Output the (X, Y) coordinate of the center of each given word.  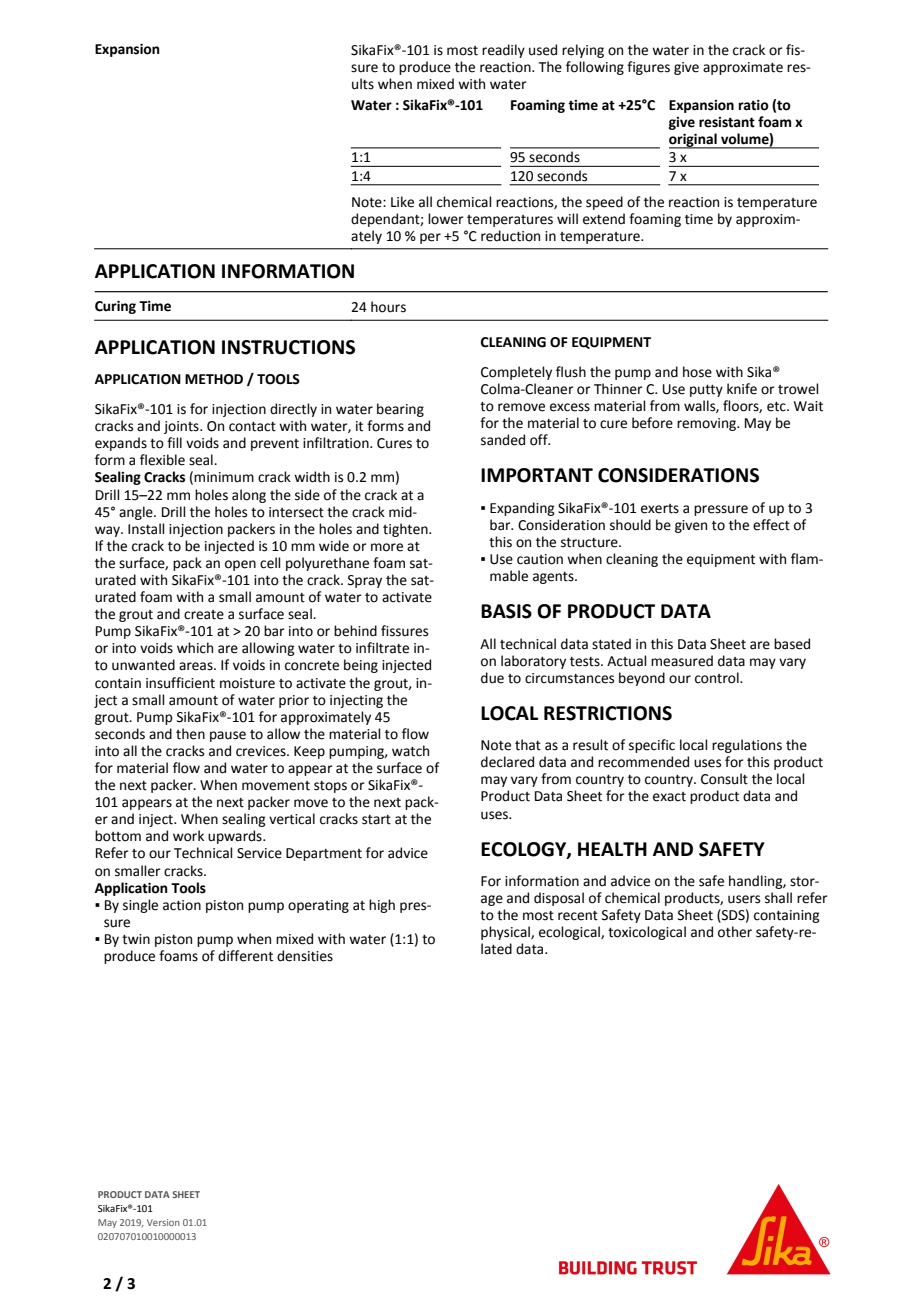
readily (503, 51)
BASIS (506, 611)
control (718, 678)
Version (163, 1222)
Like (402, 202)
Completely (516, 373)
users (744, 899)
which (195, 648)
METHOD (214, 379)
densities (305, 956)
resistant (727, 122)
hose (697, 372)
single (140, 906)
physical (506, 933)
